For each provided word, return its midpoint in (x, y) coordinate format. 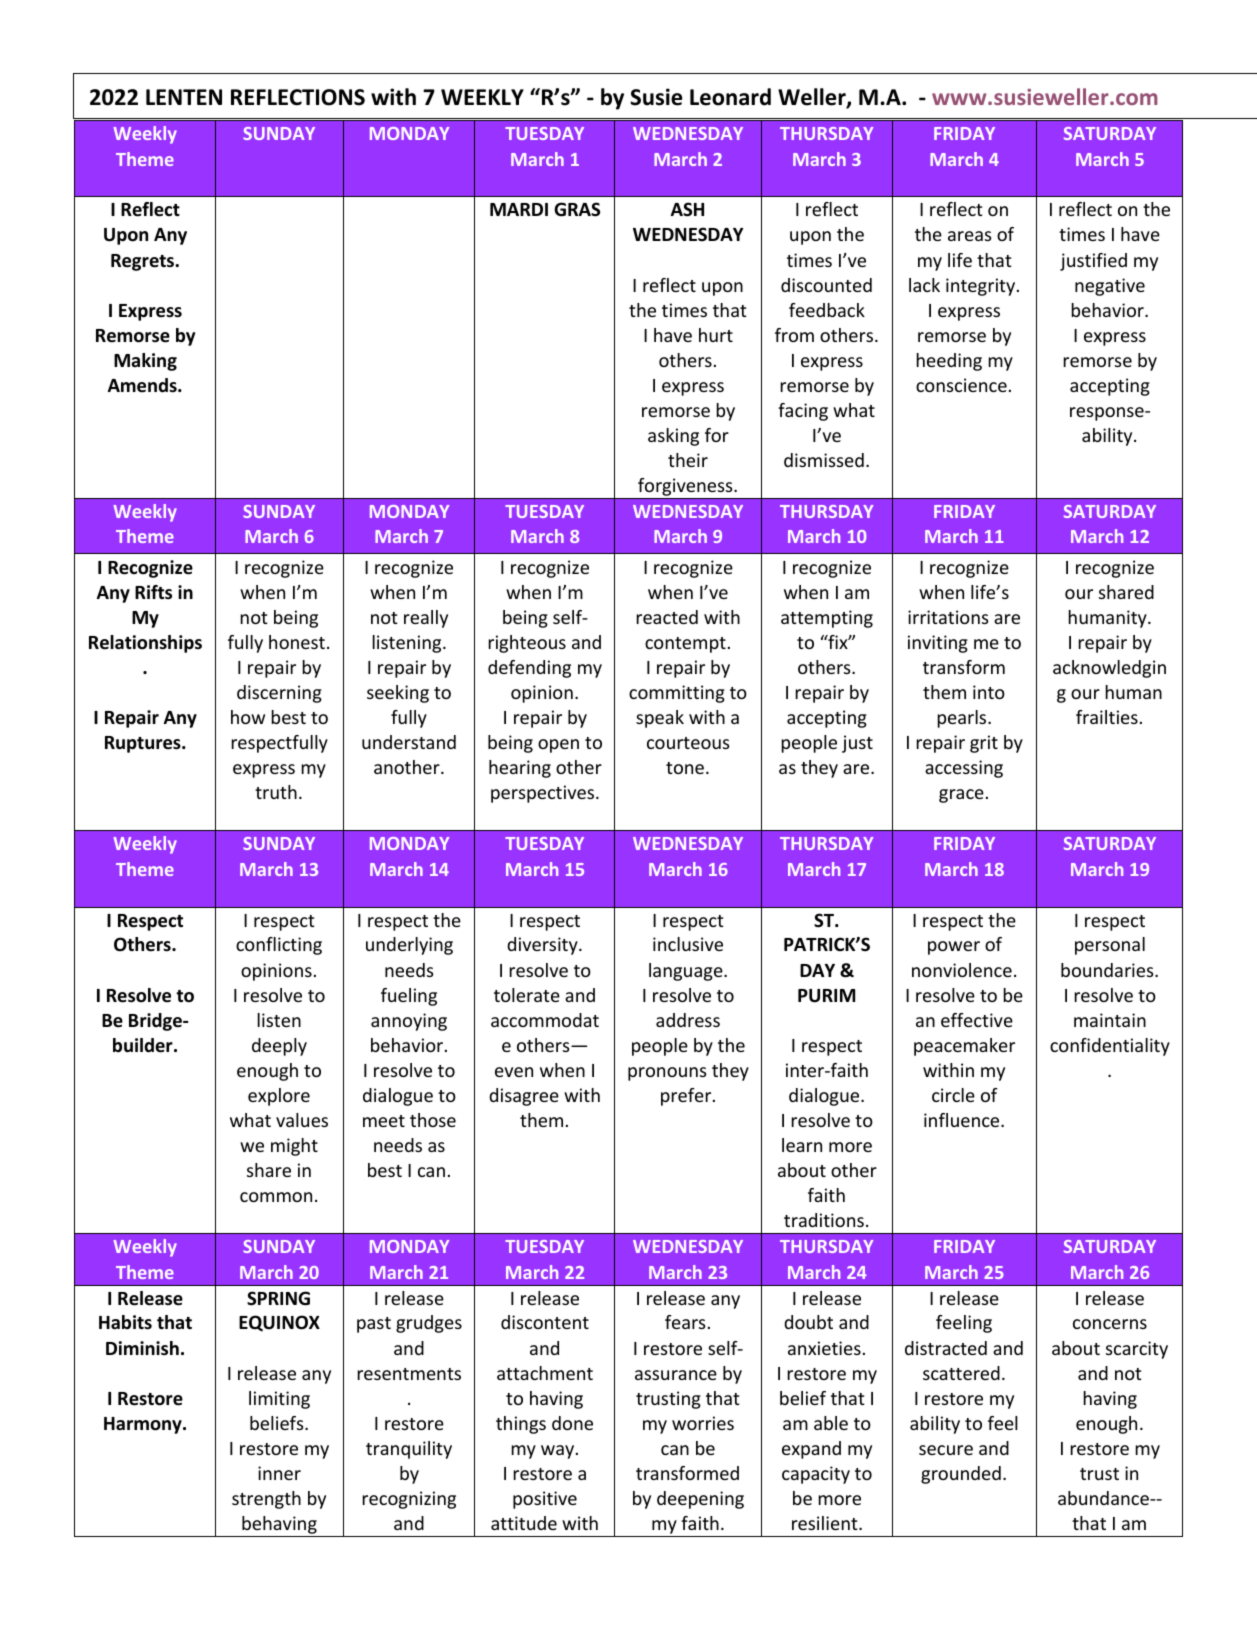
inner (279, 1473)
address (688, 1020)
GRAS (577, 209)
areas (969, 236)
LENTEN (184, 97)
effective (977, 1020)
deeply (279, 1047)
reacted (667, 617)
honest (297, 642)
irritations (948, 617)
